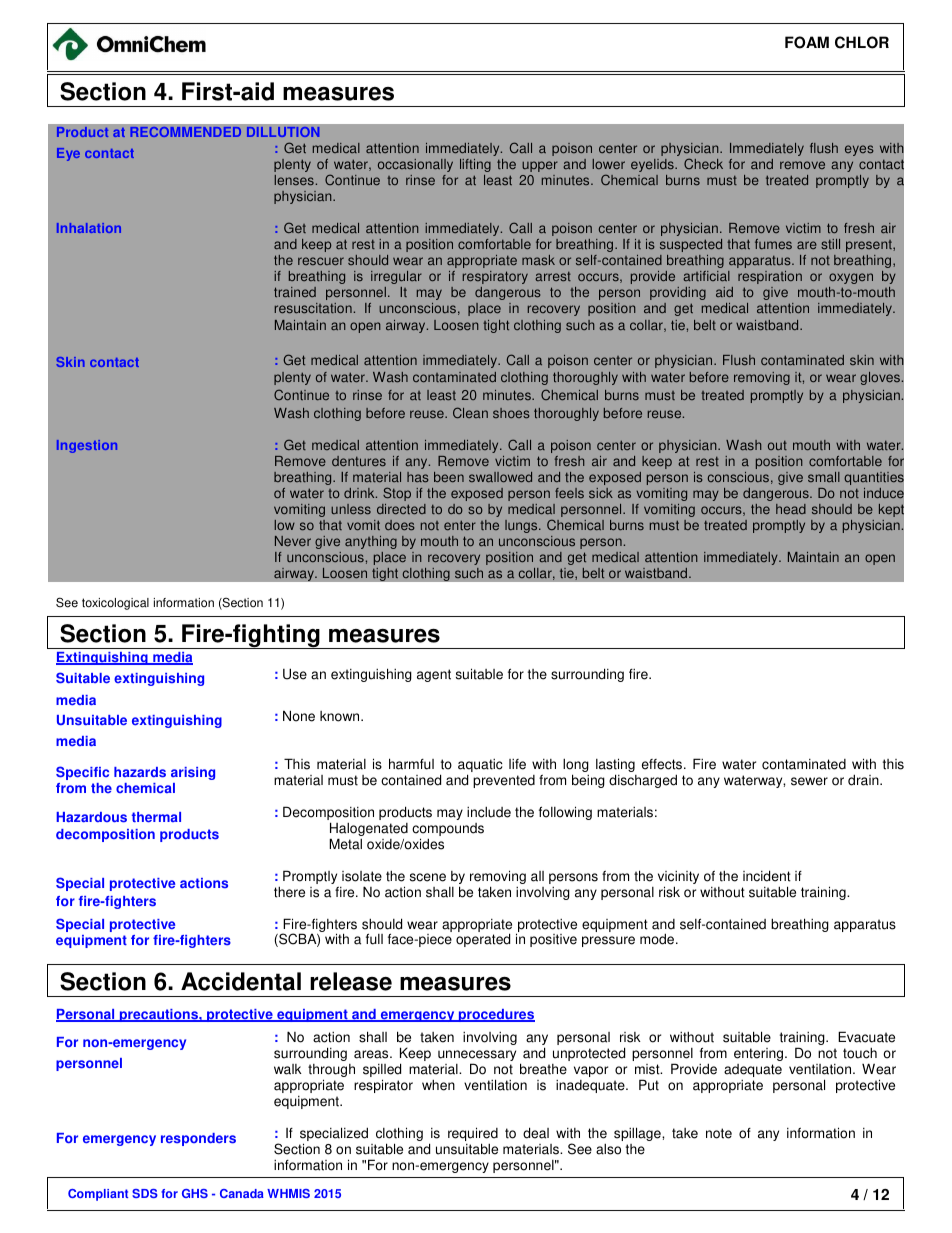 This image has height=1233, width=952. What do you see at coordinates (473, 1135) in the image?
I see `required` at bounding box center [473, 1135].
